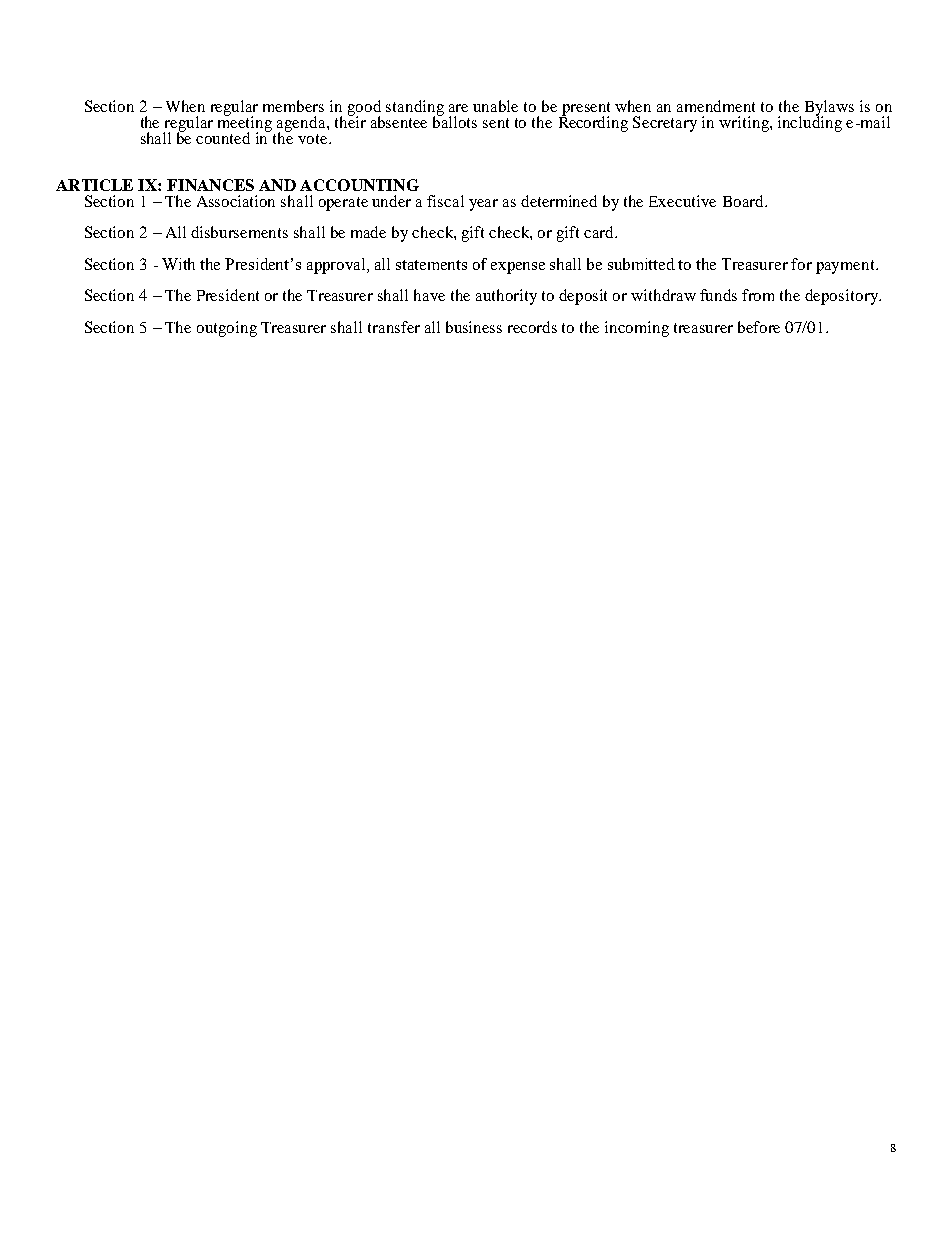  What do you see at coordinates (227, 329) in the page?
I see `outgoing` at bounding box center [227, 329].
